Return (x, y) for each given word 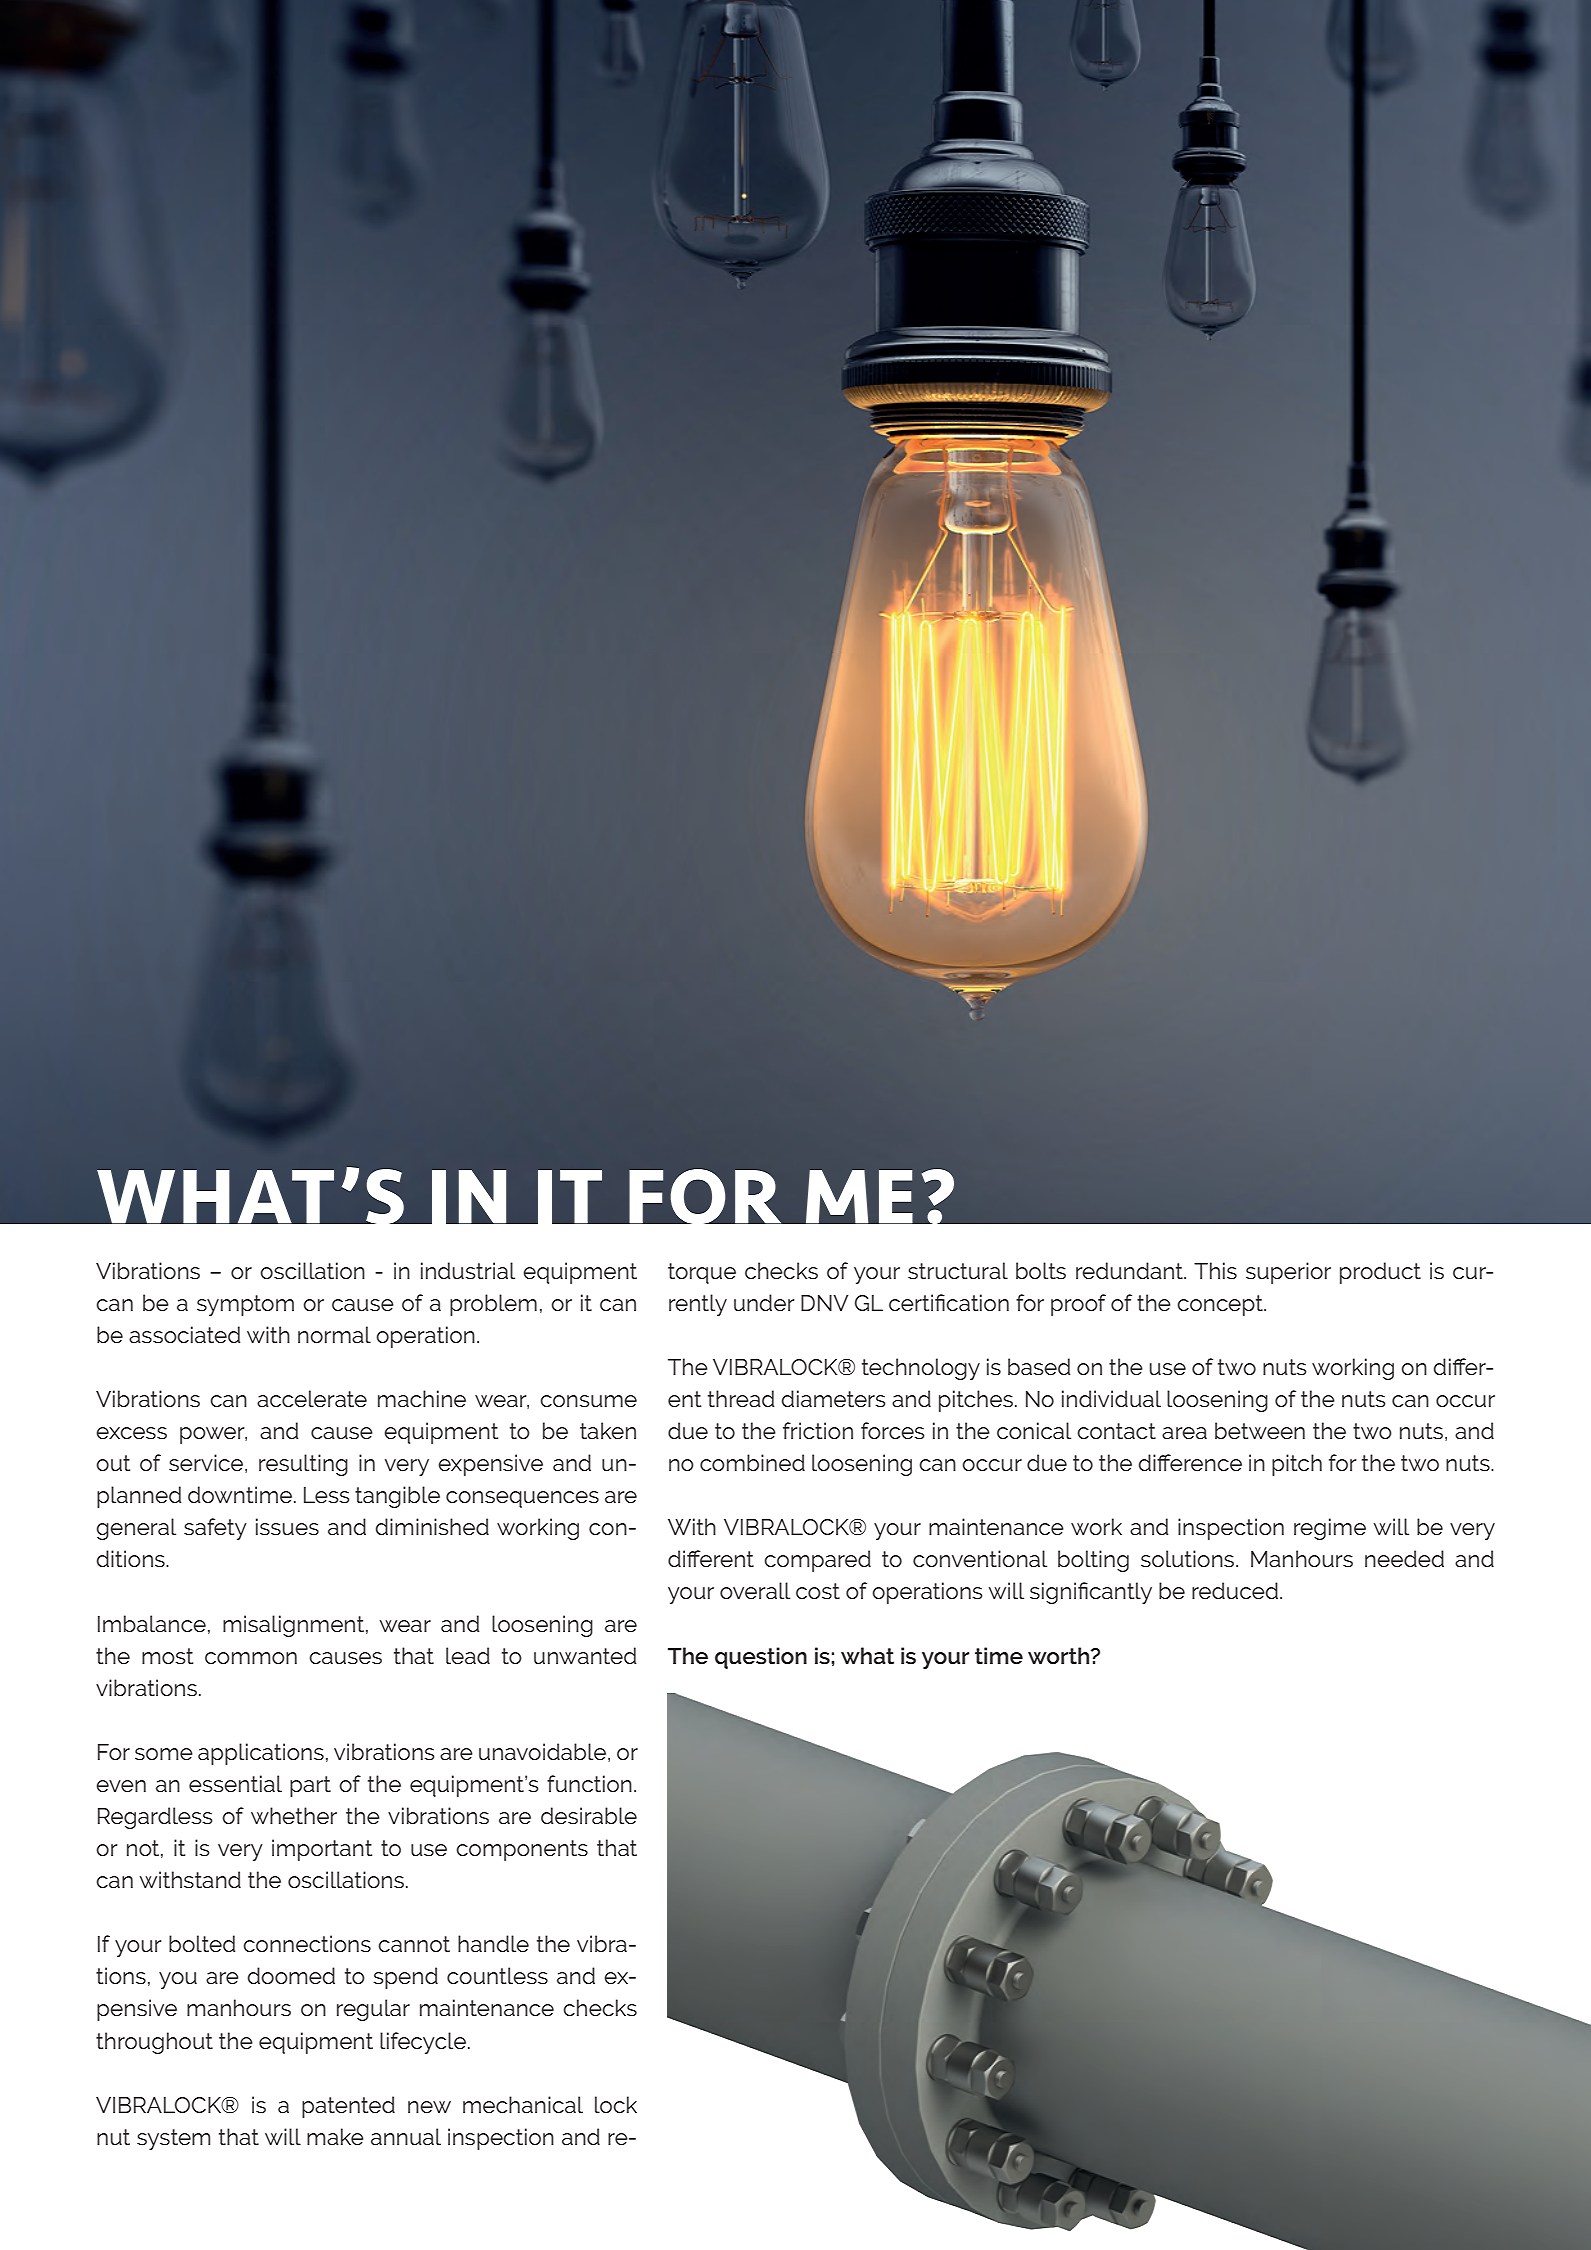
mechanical (523, 2104)
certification (949, 1302)
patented (348, 2107)
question (761, 1658)
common (251, 1658)
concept (1221, 1305)
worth (1060, 1655)
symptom (245, 1305)
